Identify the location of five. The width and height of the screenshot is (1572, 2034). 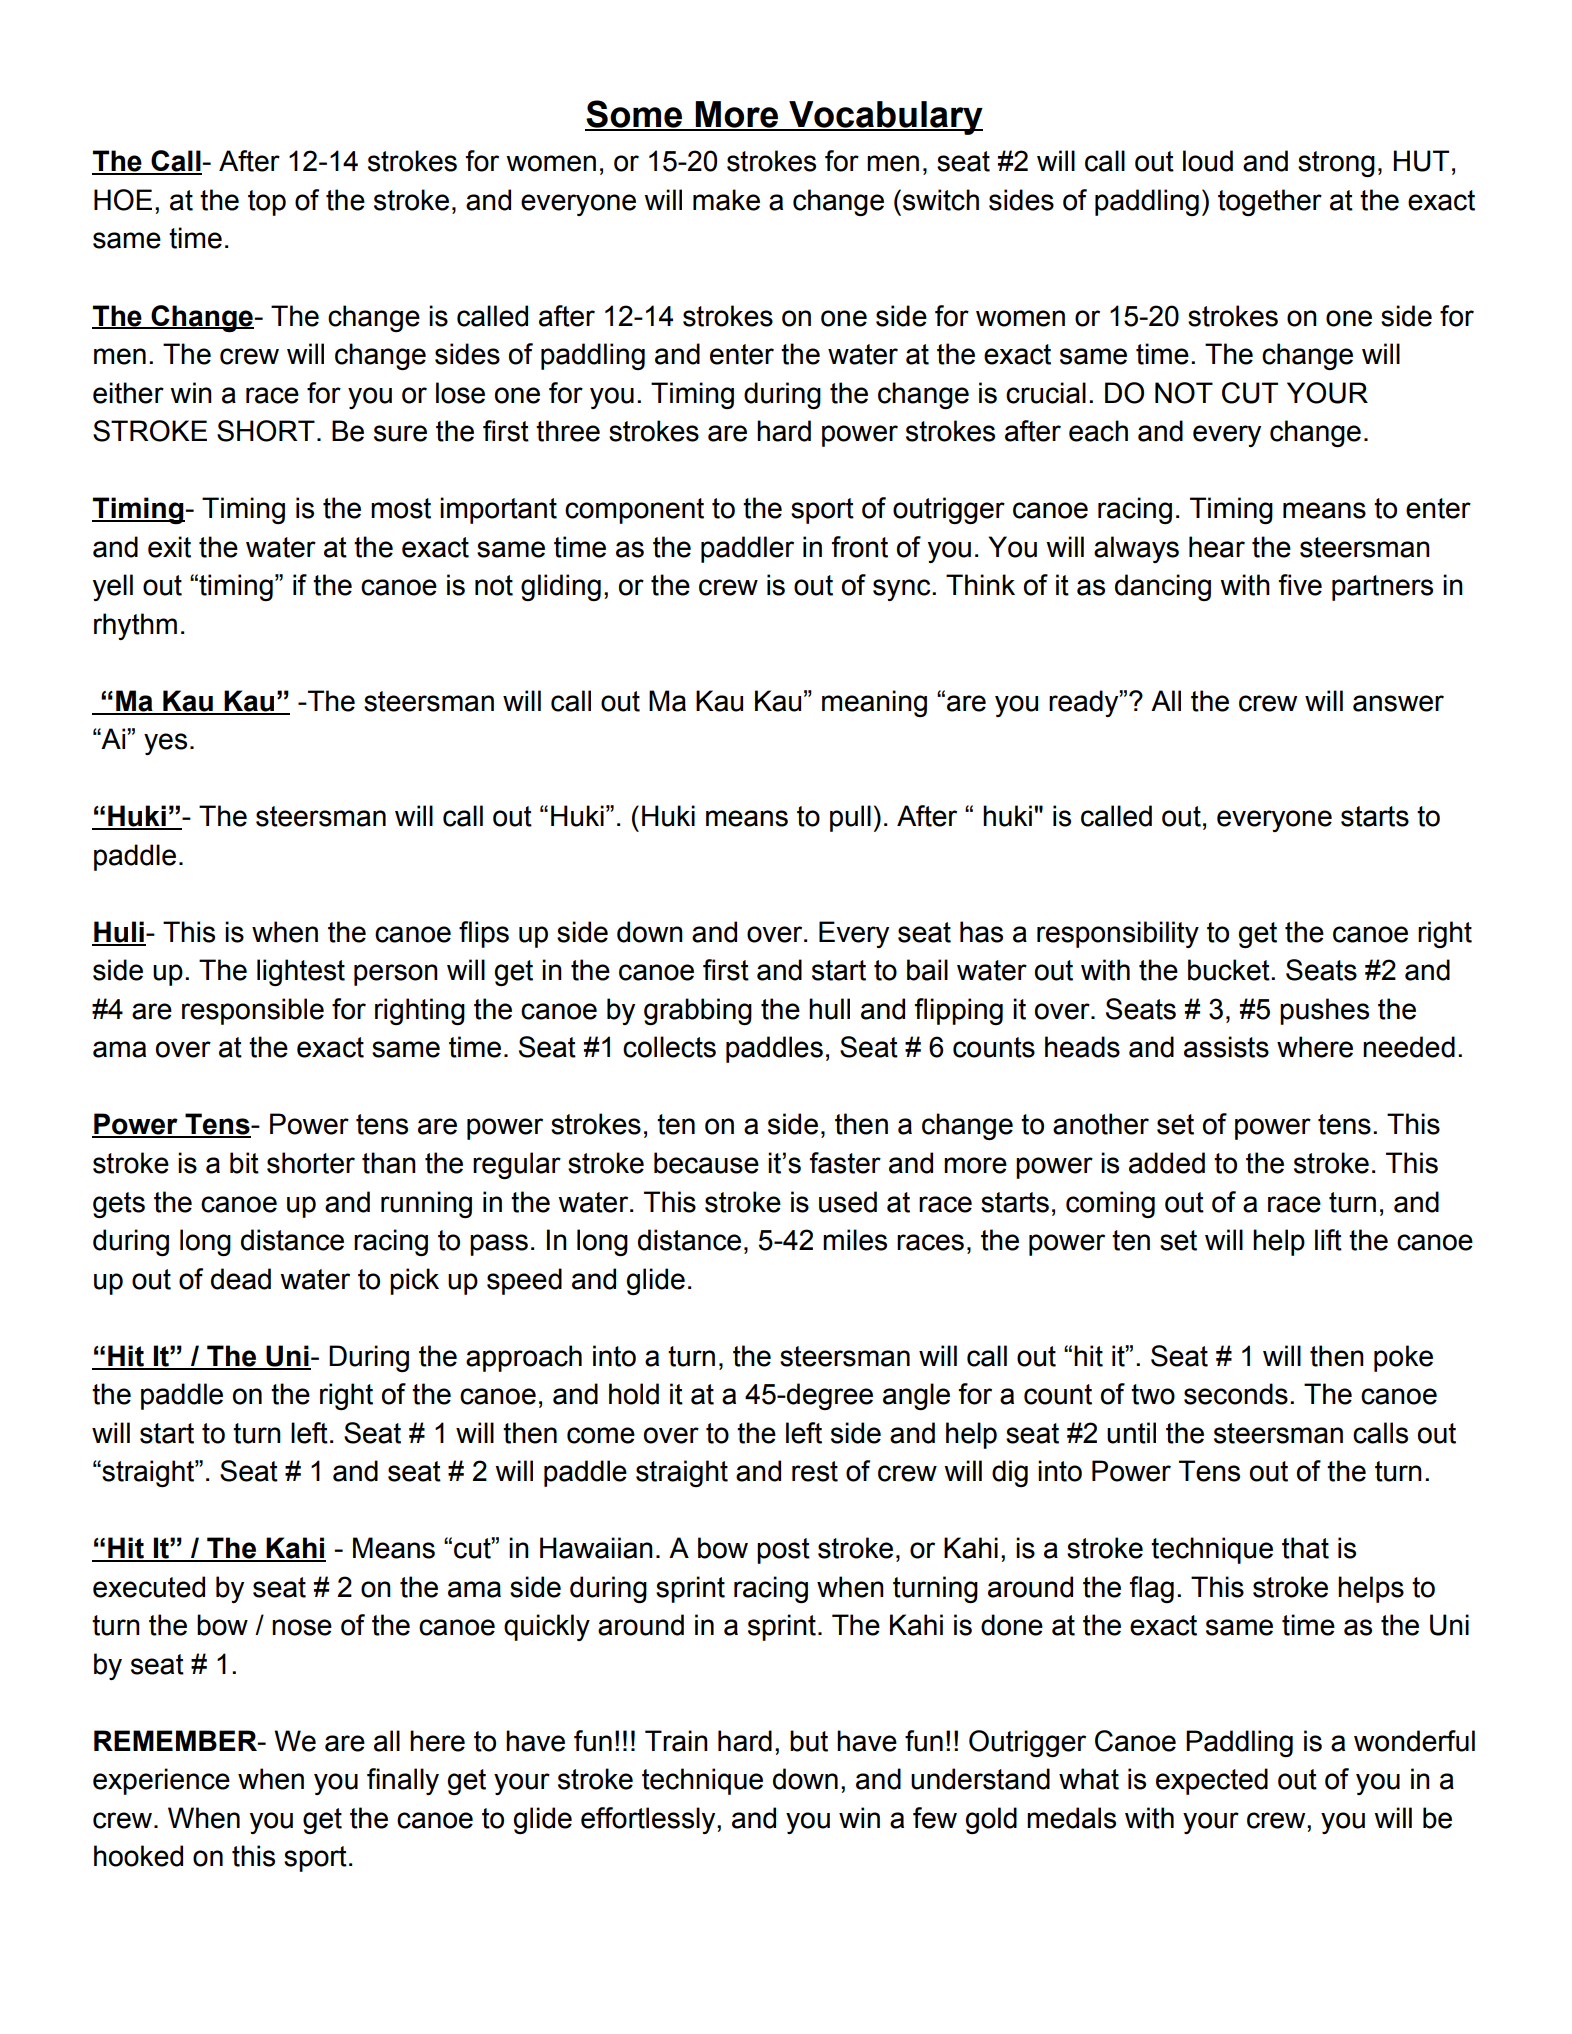
(1300, 585).
